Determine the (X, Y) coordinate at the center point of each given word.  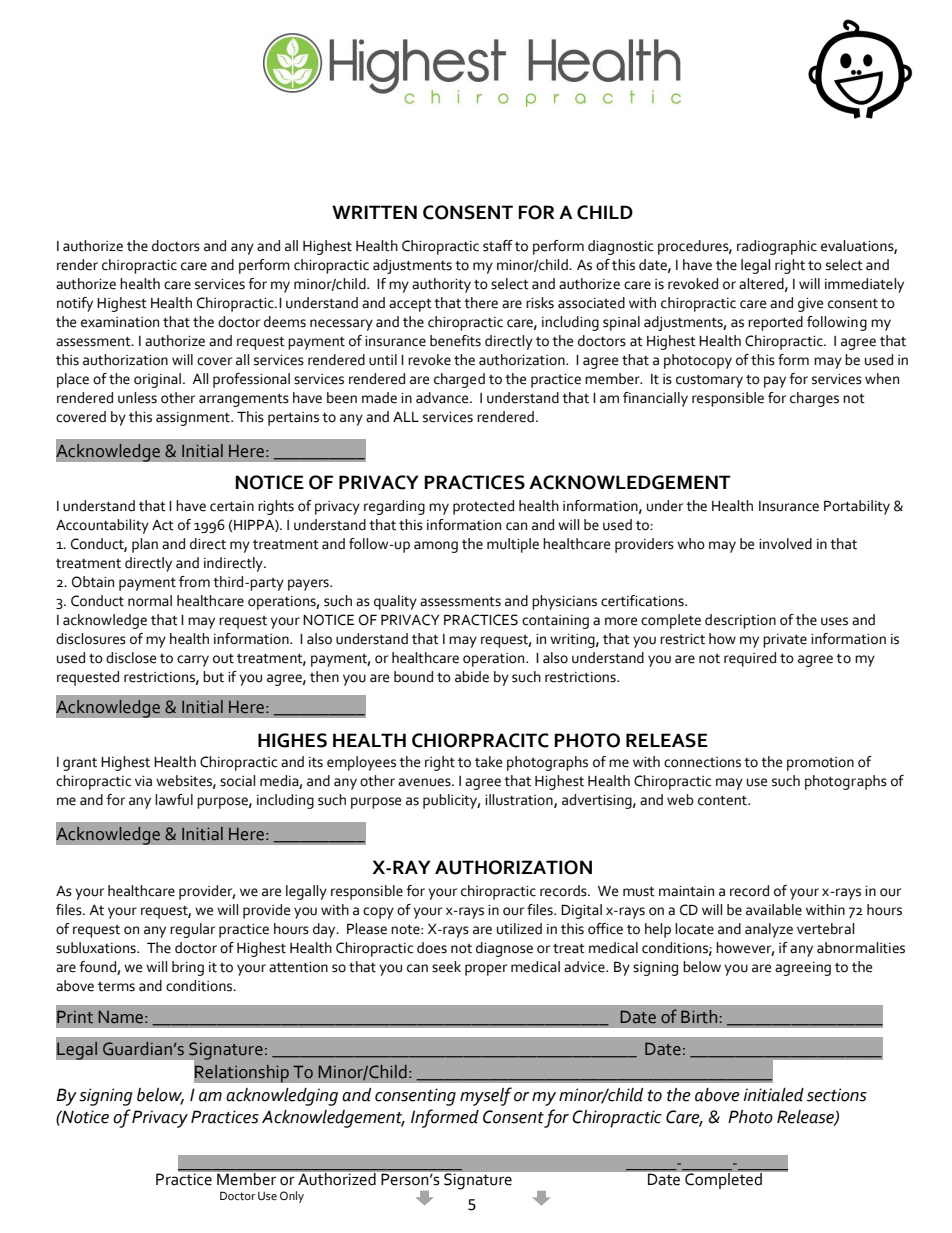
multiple (513, 545)
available (774, 910)
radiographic (777, 247)
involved (785, 544)
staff (498, 246)
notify (75, 304)
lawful (174, 800)
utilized (519, 929)
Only (292, 1197)
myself (486, 1096)
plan (145, 545)
